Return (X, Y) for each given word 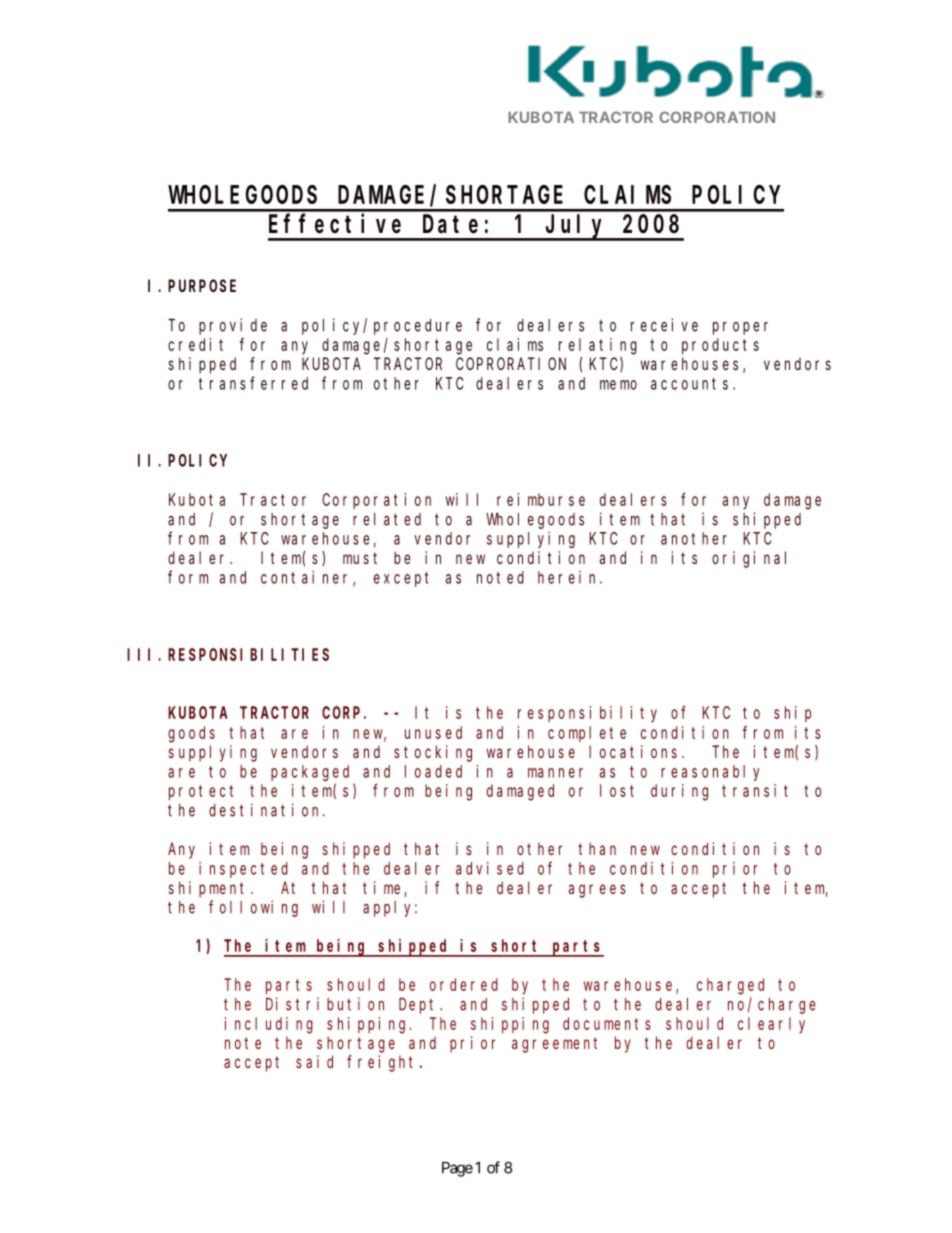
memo (618, 385)
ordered (464, 984)
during (679, 792)
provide (233, 326)
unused (433, 732)
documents (607, 1023)
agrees (597, 891)
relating (598, 346)
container (307, 578)
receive (664, 325)
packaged (310, 773)
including (269, 1025)
